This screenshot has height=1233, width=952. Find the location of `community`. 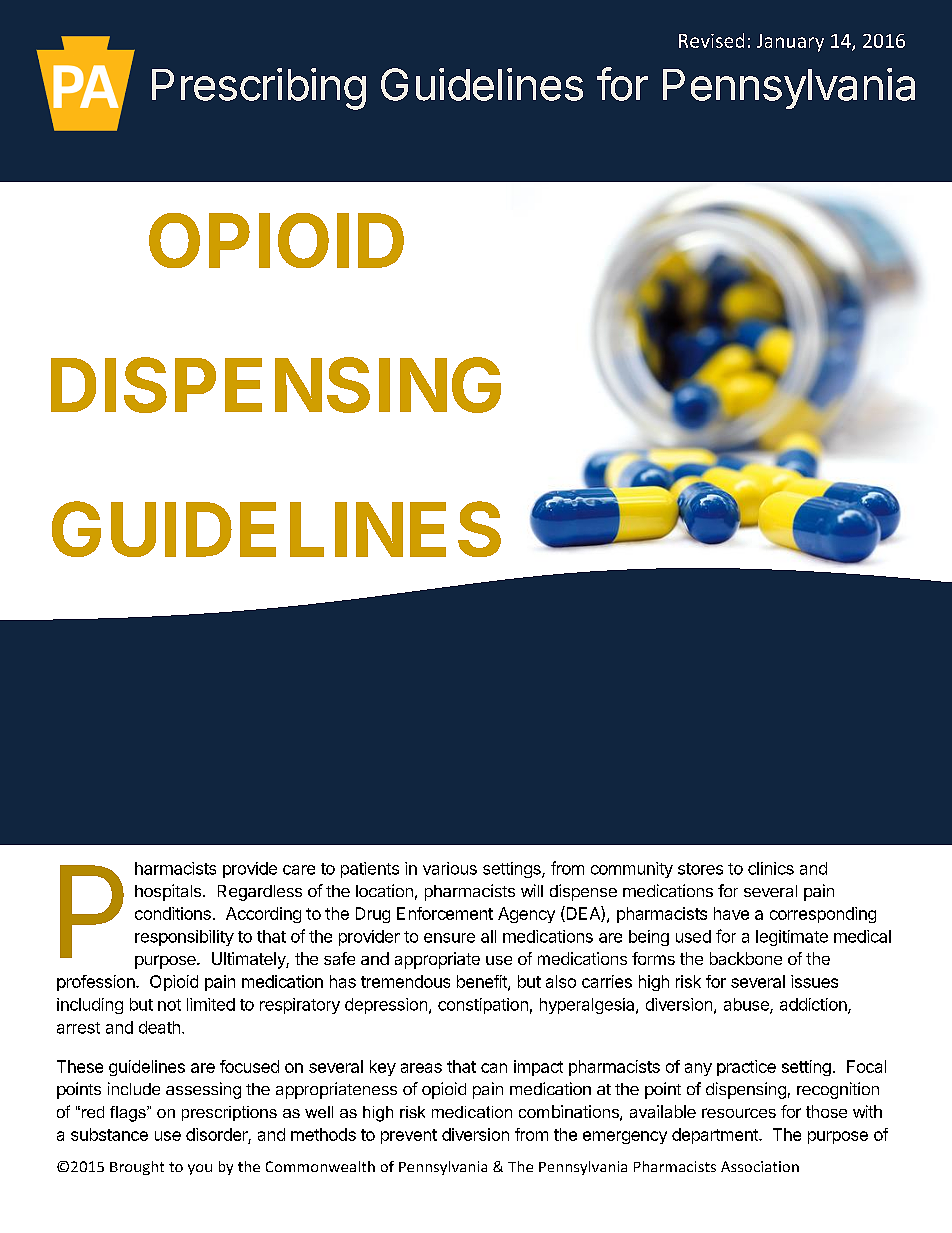

community is located at coordinates (632, 870).
